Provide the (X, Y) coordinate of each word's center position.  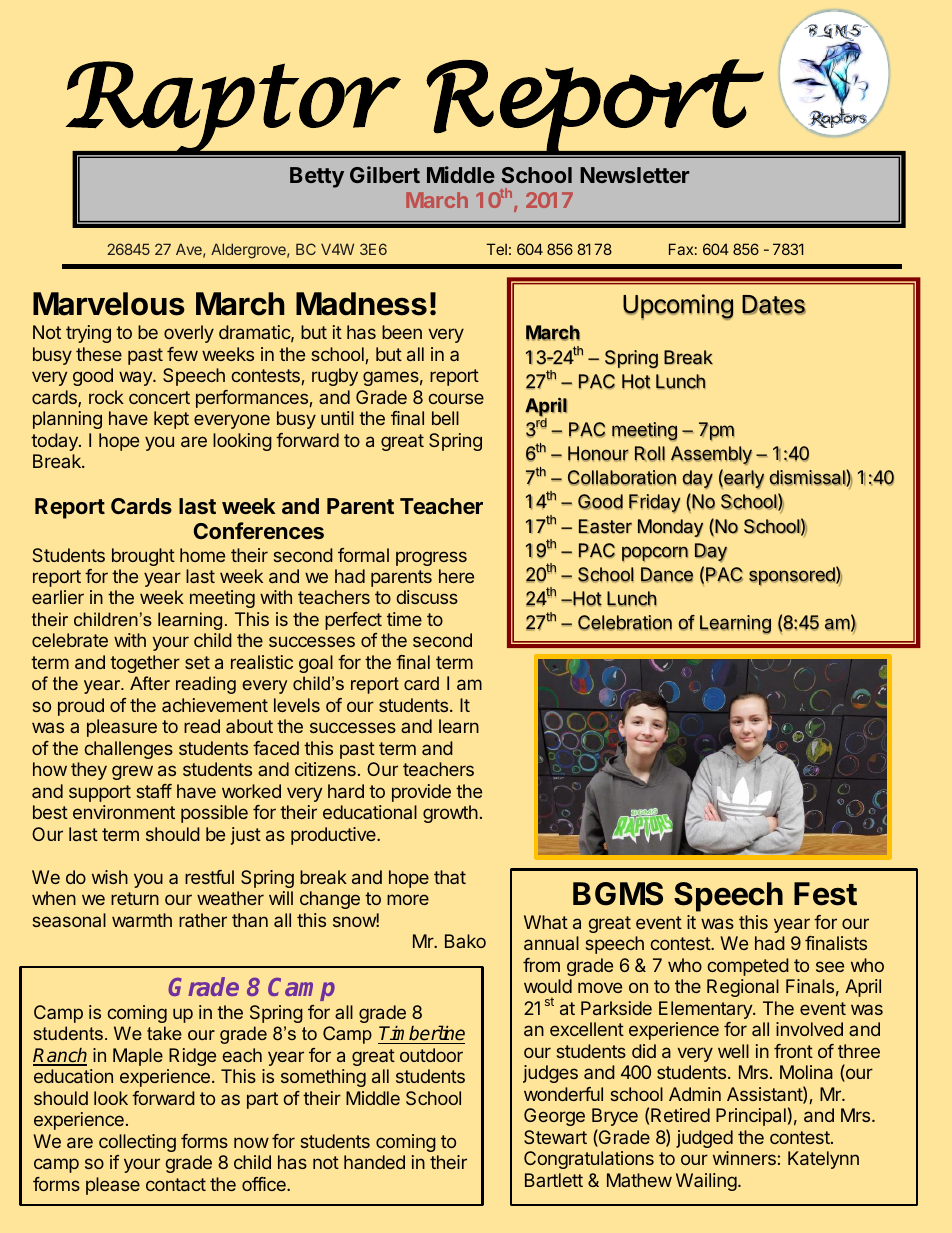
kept (171, 420)
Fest (825, 894)
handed (374, 1162)
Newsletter (634, 175)
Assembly (711, 455)
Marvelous (109, 304)
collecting (137, 1143)
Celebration (625, 623)
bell (445, 418)
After (150, 683)
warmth (142, 920)
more (408, 899)
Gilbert (385, 174)
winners (744, 1158)
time (404, 619)
